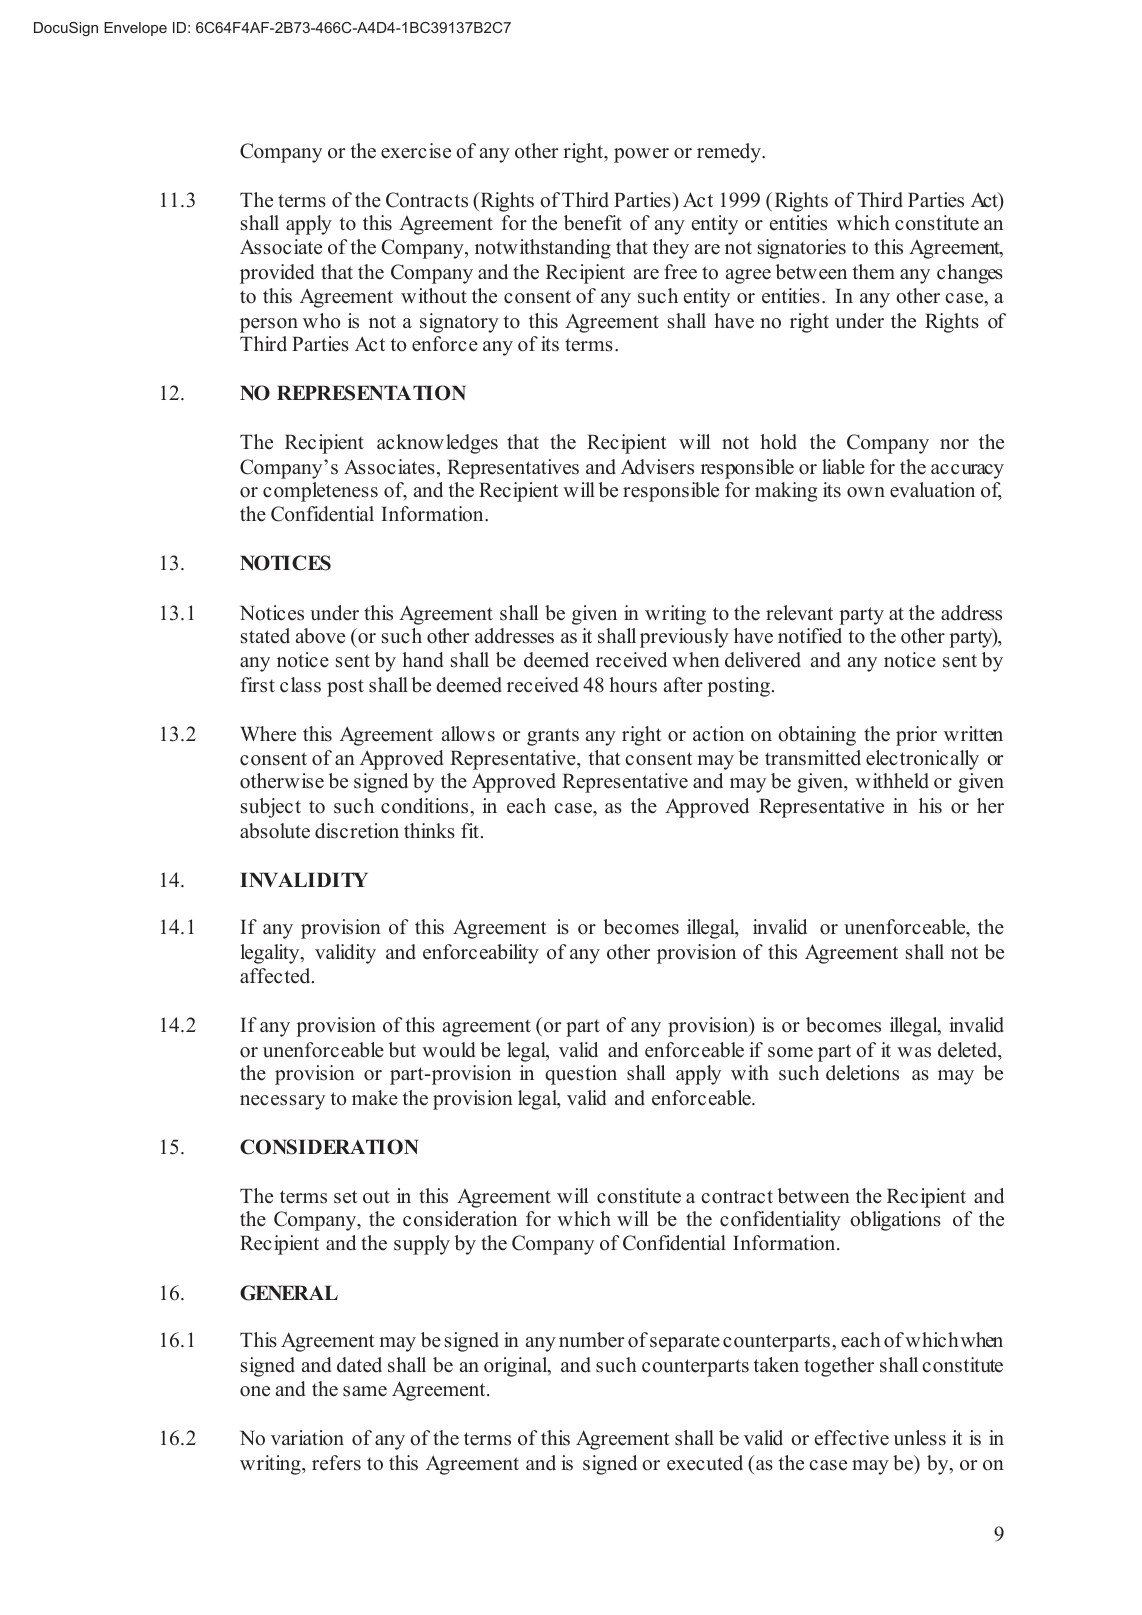 The width and height of the screenshot is (1142, 1615). Describe the element at coordinates (320, 492) in the screenshot. I see `completeness` at that location.
